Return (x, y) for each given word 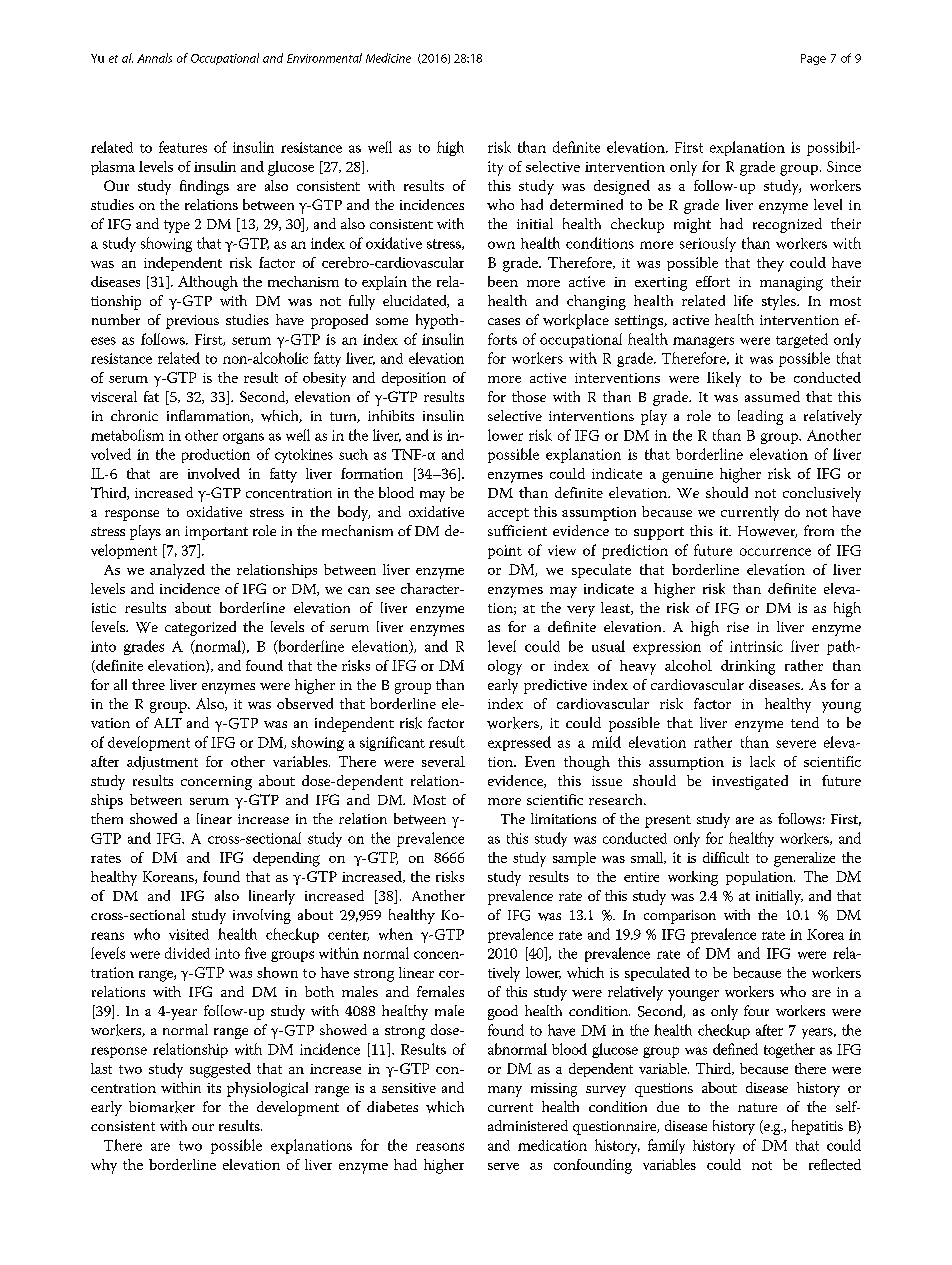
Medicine (388, 58)
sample (574, 859)
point (505, 552)
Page (813, 59)
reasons (440, 1147)
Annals (154, 58)
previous (192, 322)
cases (504, 321)
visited (189, 934)
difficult (726, 857)
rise (738, 627)
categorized (200, 628)
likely (724, 379)
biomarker (162, 1107)
